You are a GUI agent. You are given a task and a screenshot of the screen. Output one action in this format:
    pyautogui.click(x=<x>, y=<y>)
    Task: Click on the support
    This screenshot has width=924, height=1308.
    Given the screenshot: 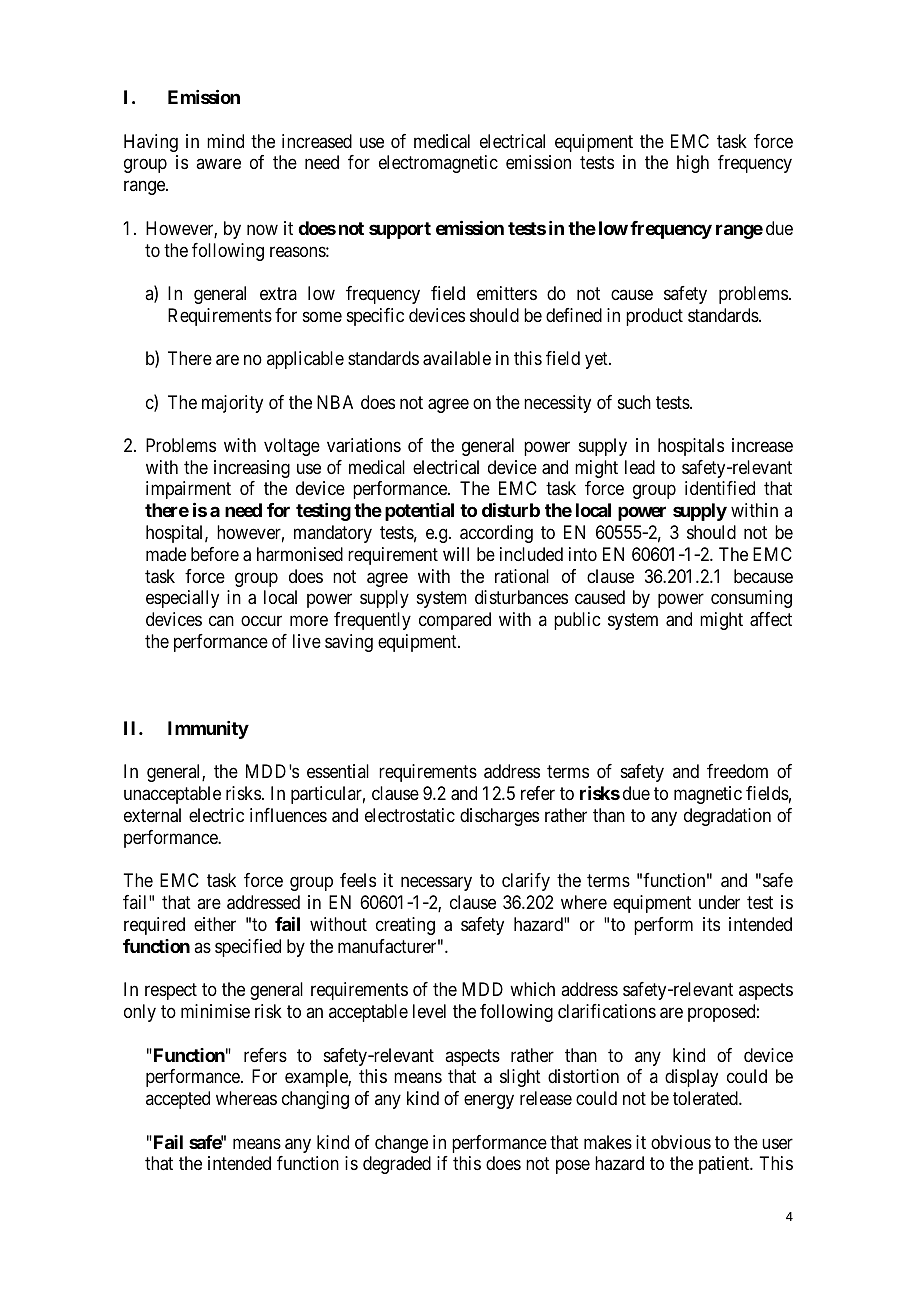 What is the action you would take?
    pyautogui.click(x=400, y=230)
